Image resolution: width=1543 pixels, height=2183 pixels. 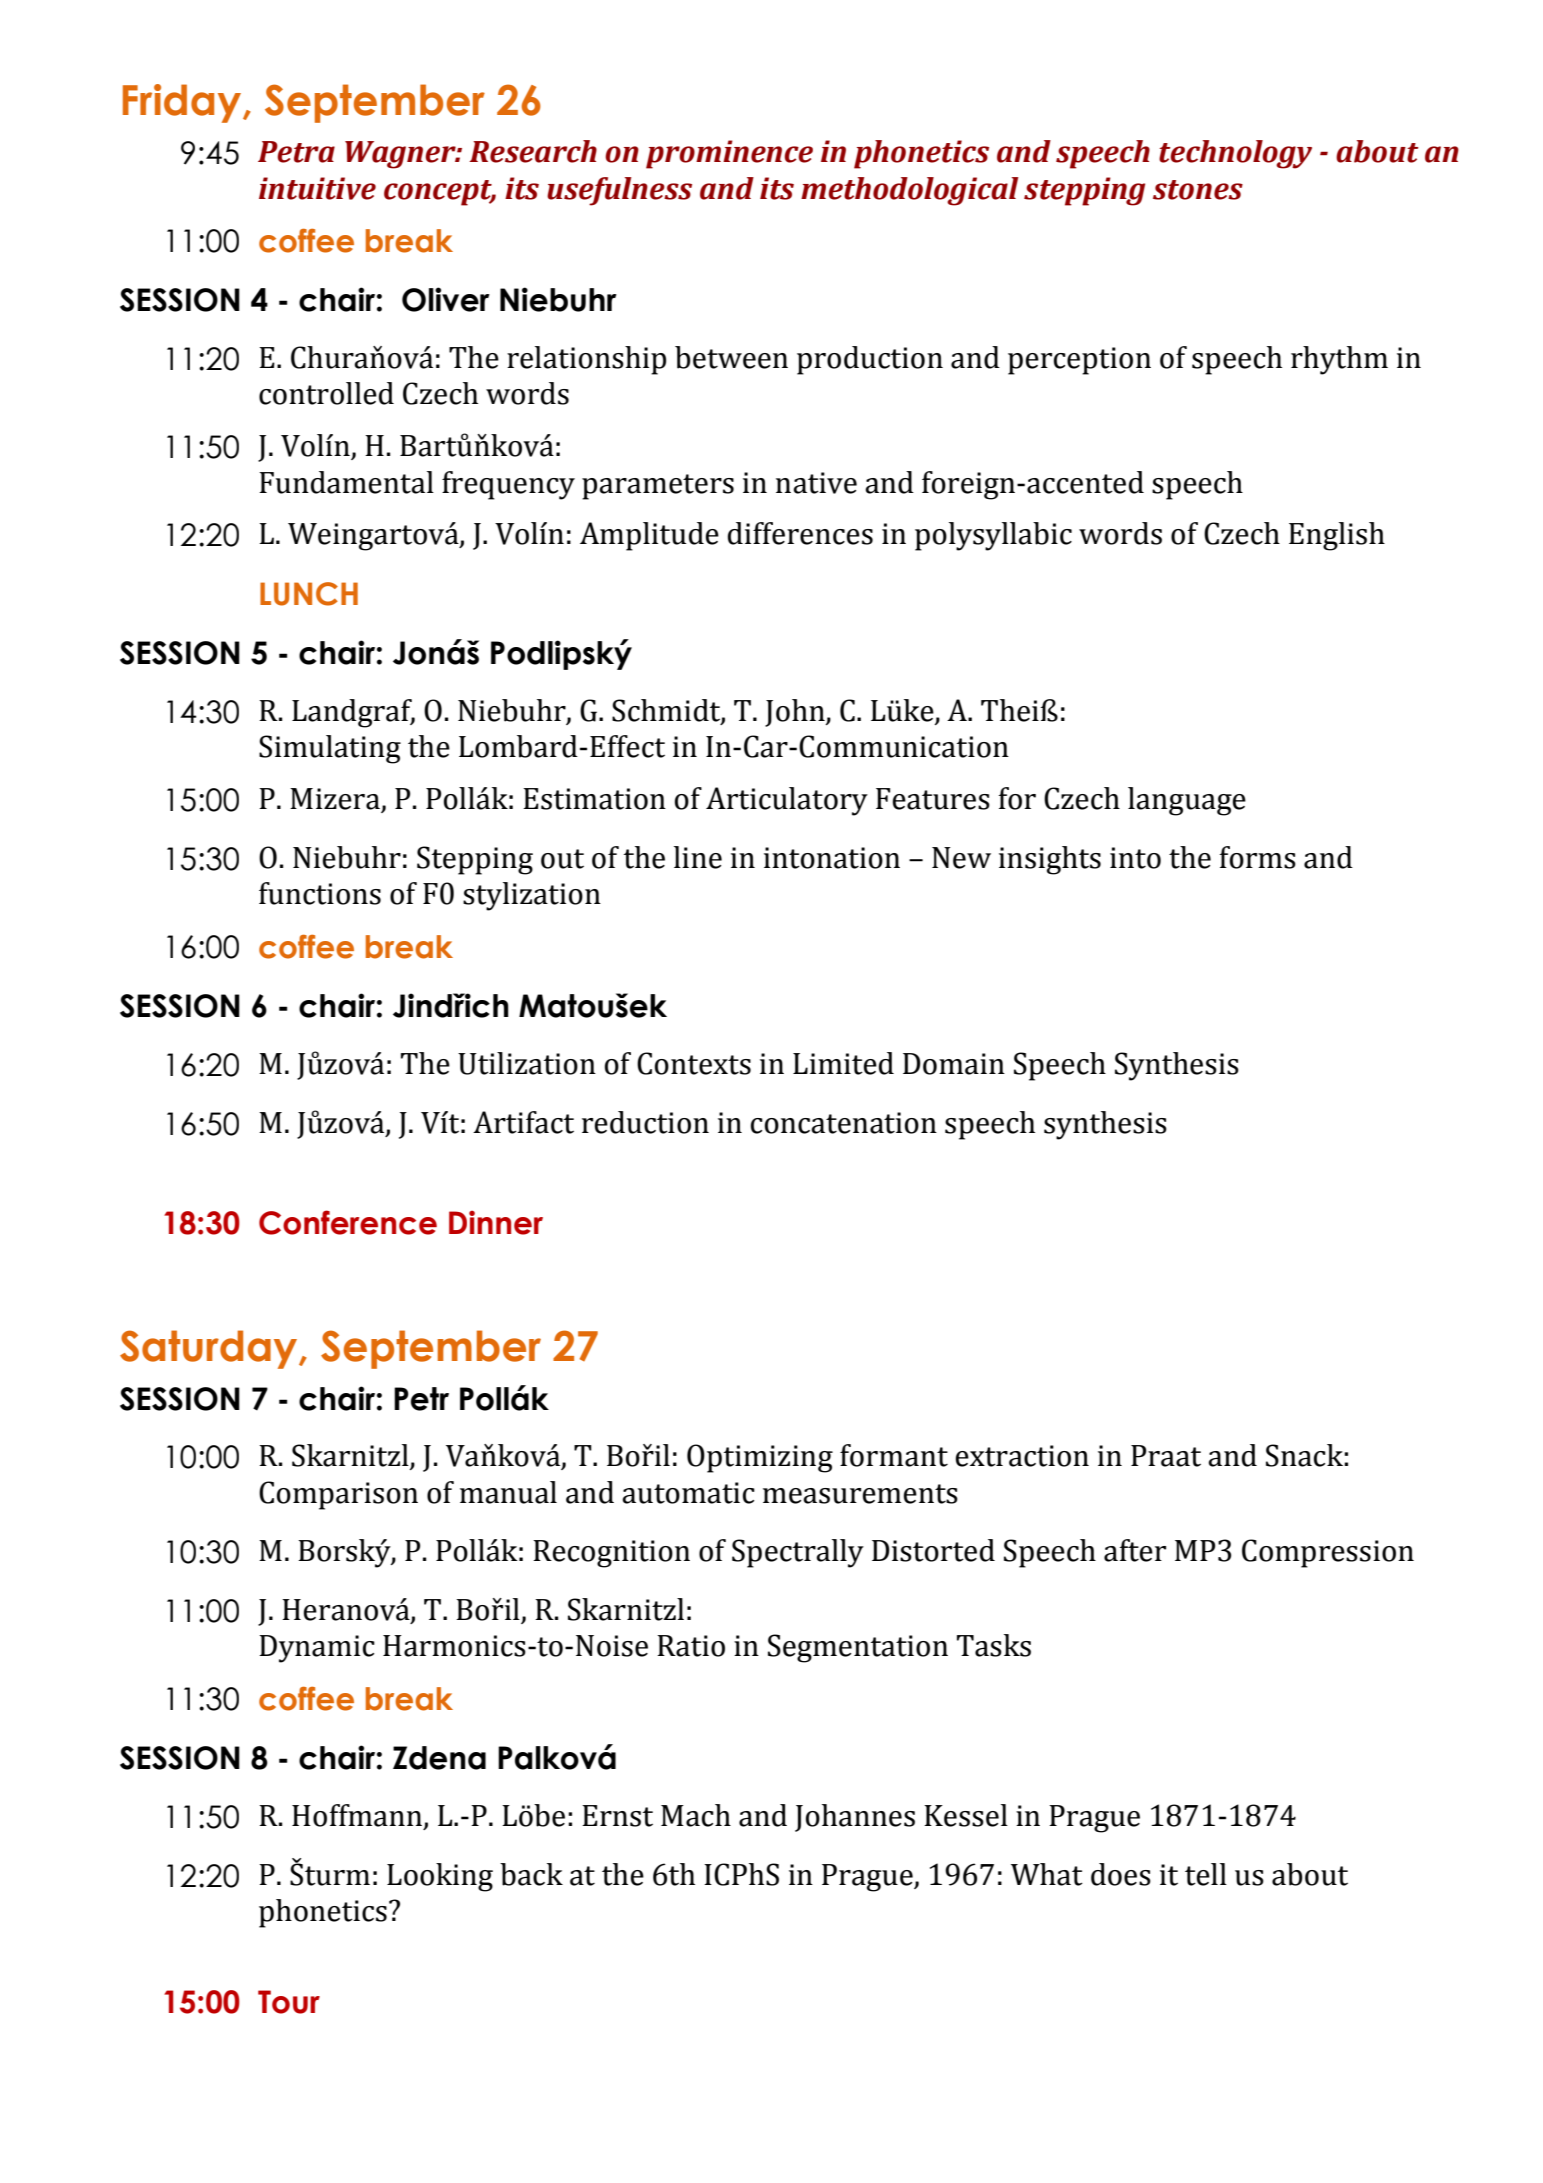 I want to click on Dynamic, so click(x=317, y=1649).
